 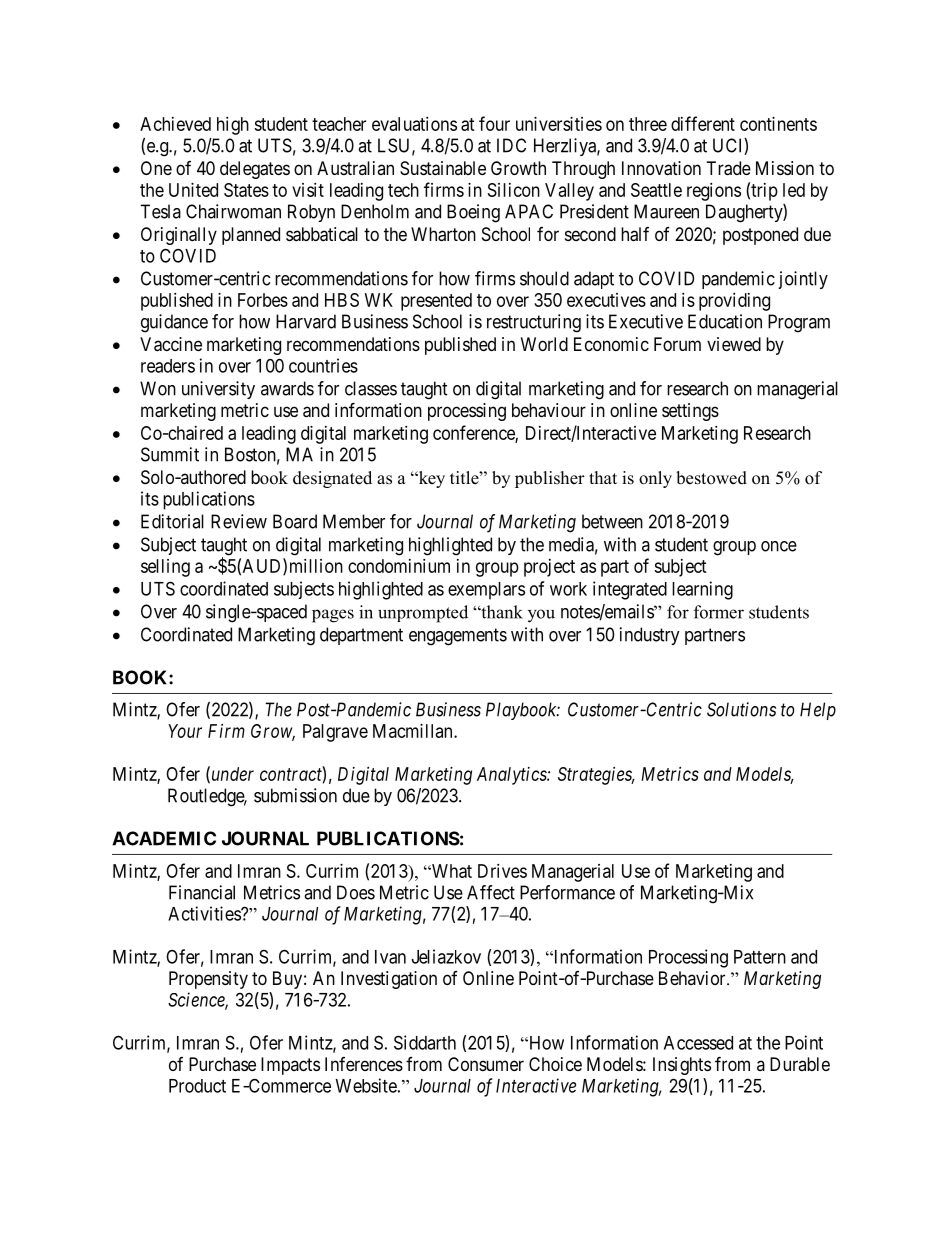 I want to click on Macmillan, so click(x=414, y=731).
